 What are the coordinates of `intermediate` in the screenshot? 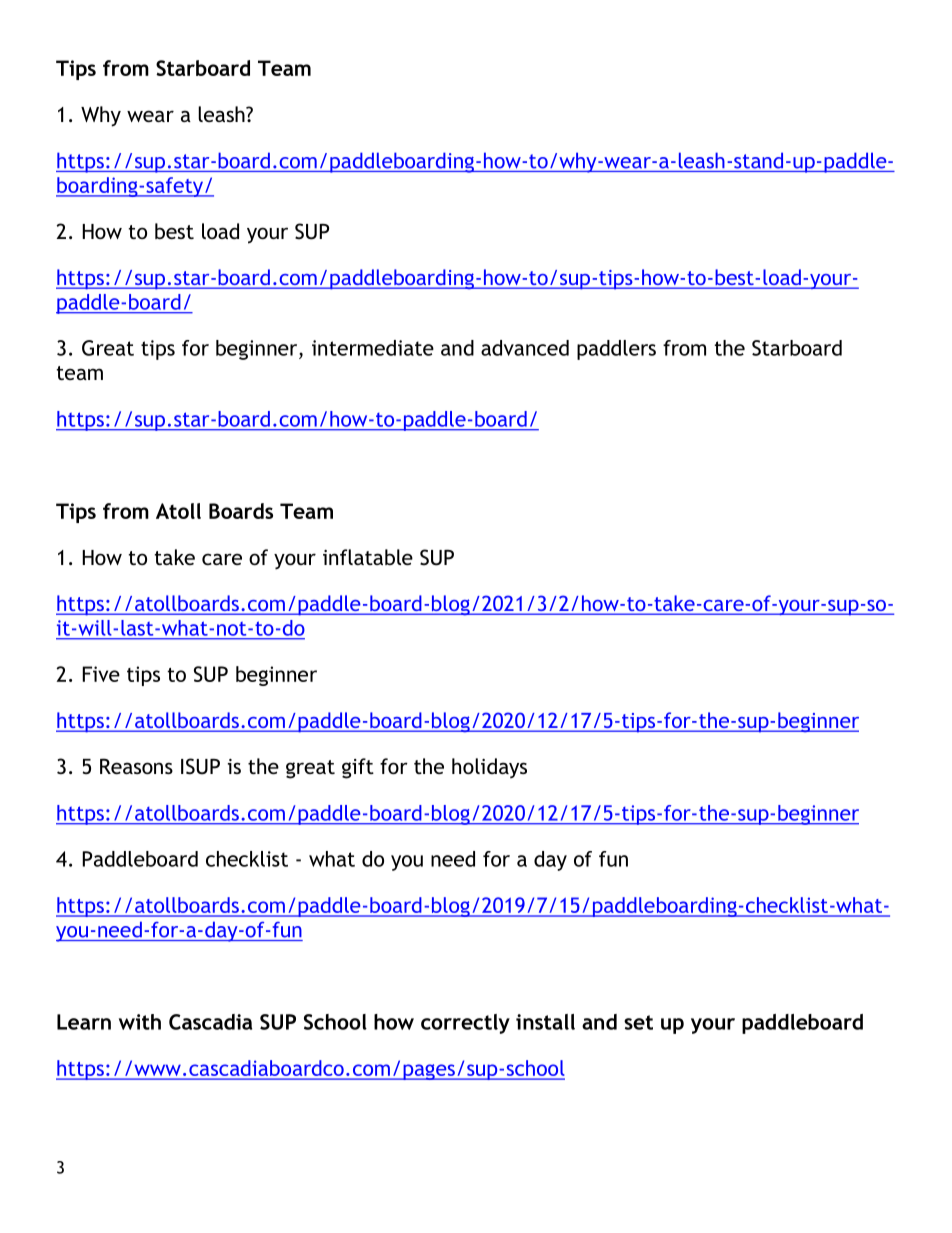 It's located at (373, 348).
